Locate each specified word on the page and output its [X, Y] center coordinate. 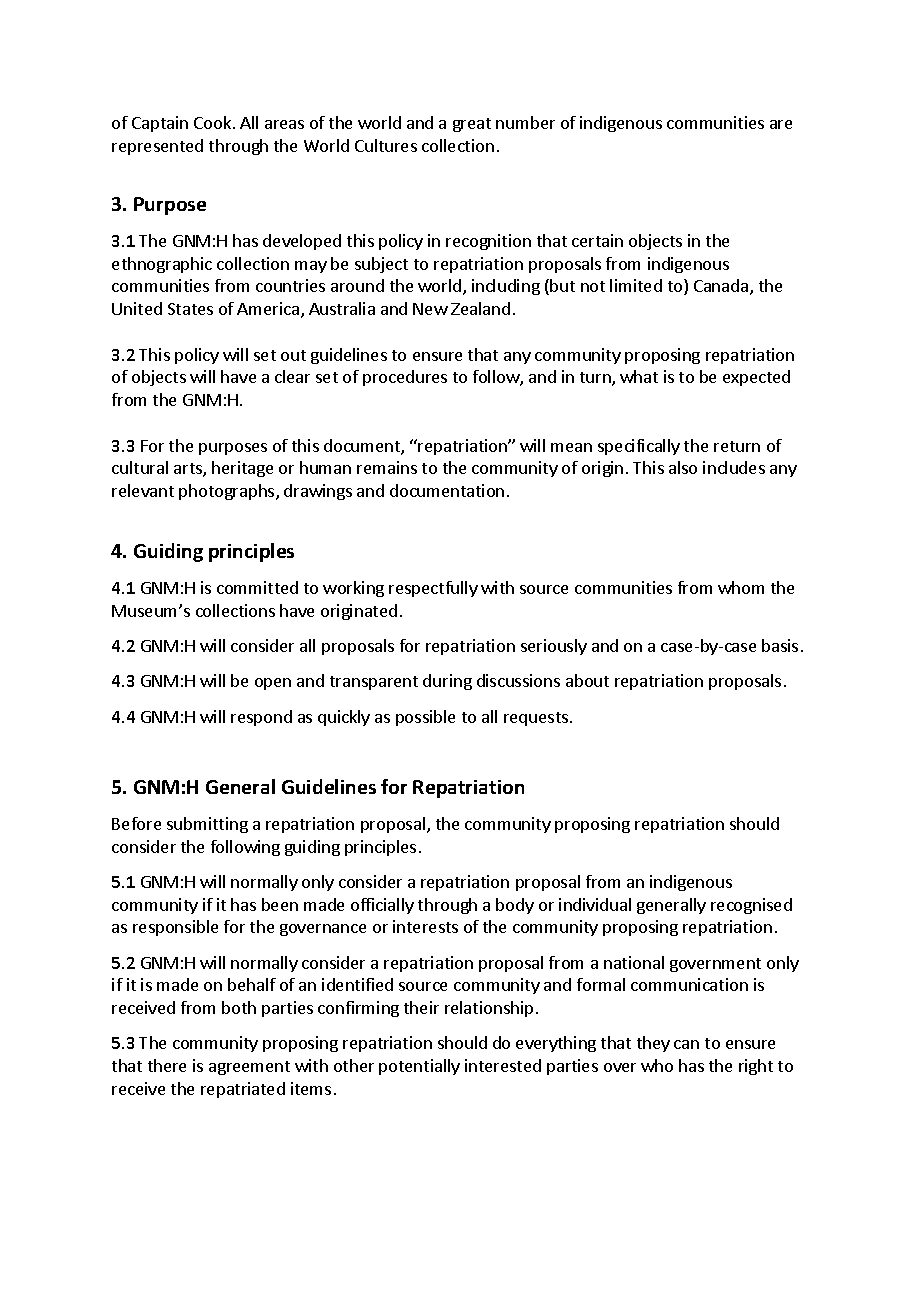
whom [741, 587]
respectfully [433, 589]
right [756, 1067]
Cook [214, 122]
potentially [419, 1067]
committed [257, 587]
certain [597, 240]
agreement [249, 1068]
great [472, 125]
